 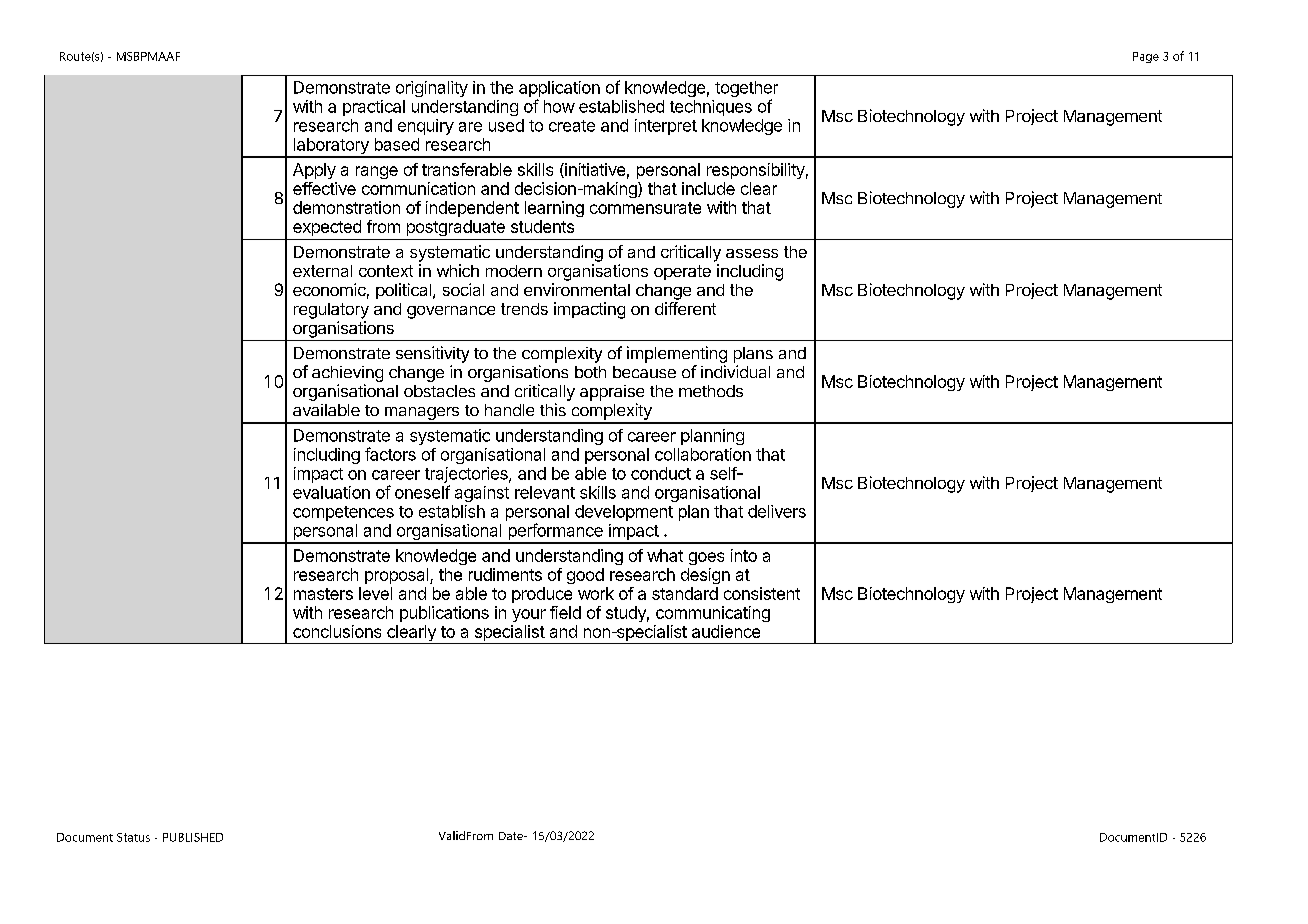 I want to click on collaboration, so click(x=703, y=454).
